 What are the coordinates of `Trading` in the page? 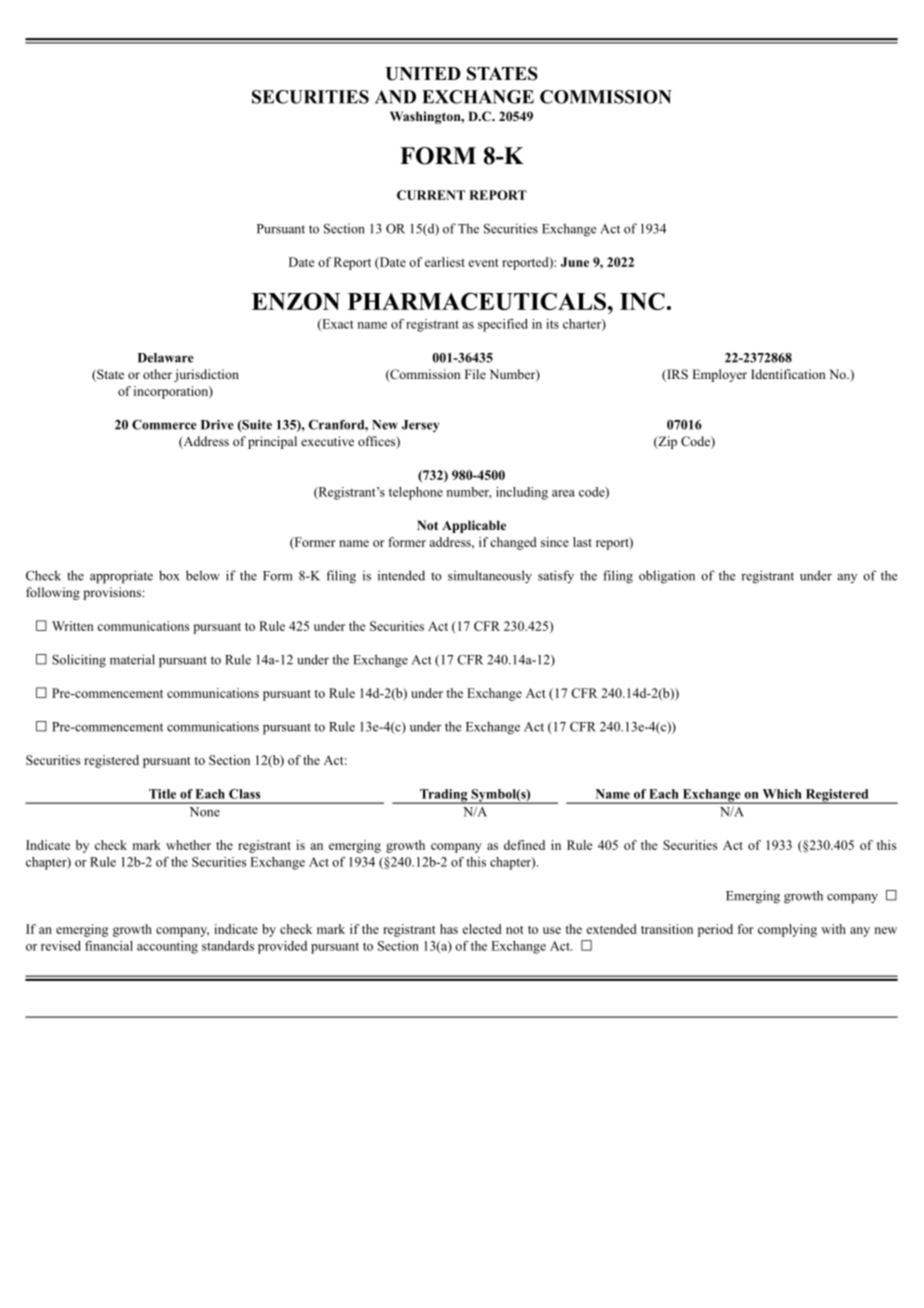 It's located at (444, 796).
